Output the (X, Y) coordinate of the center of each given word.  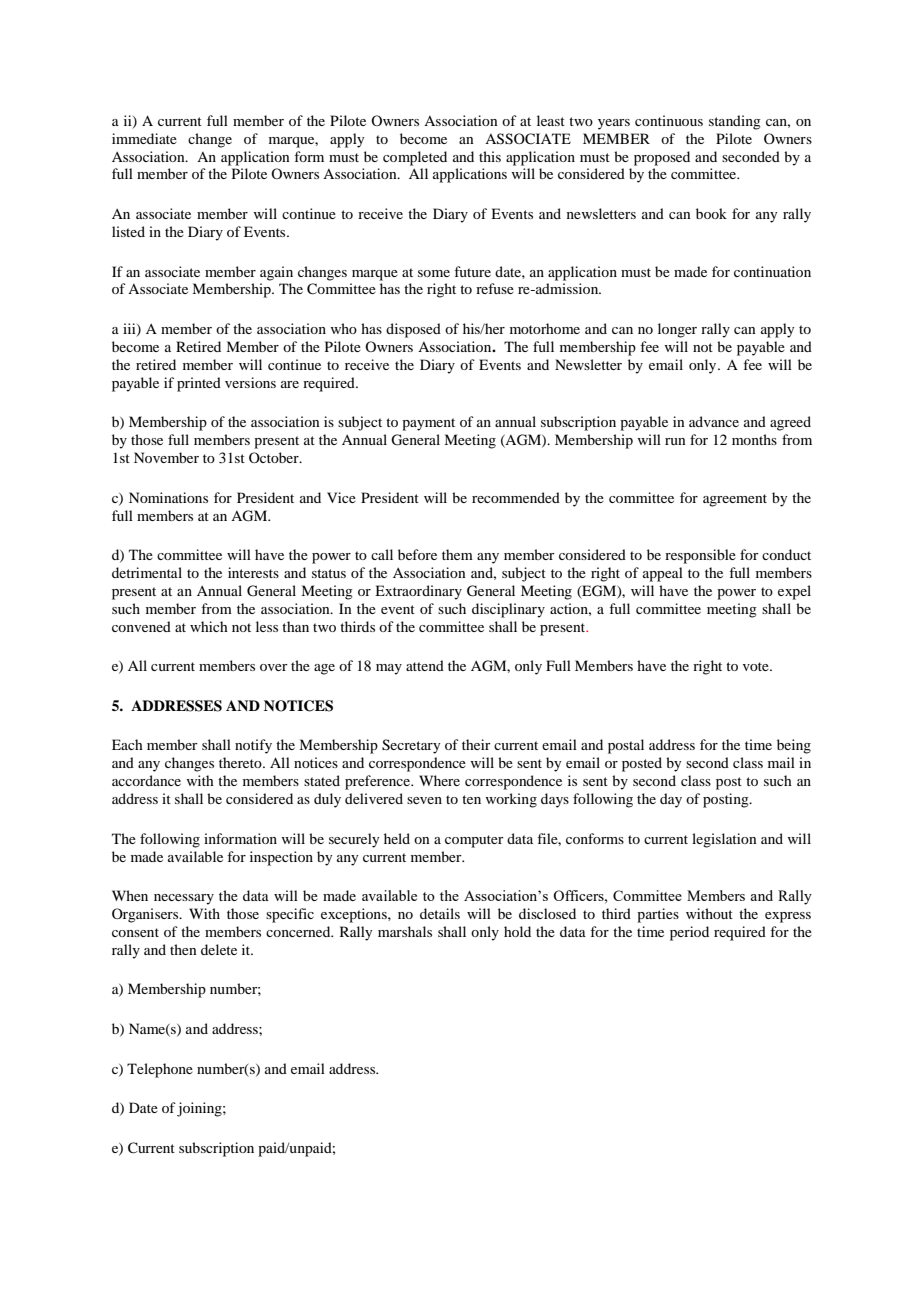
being (794, 746)
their (476, 744)
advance (714, 421)
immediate (144, 138)
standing (735, 122)
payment (428, 424)
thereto (241, 762)
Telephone (160, 1070)
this (490, 156)
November (166, 457)
